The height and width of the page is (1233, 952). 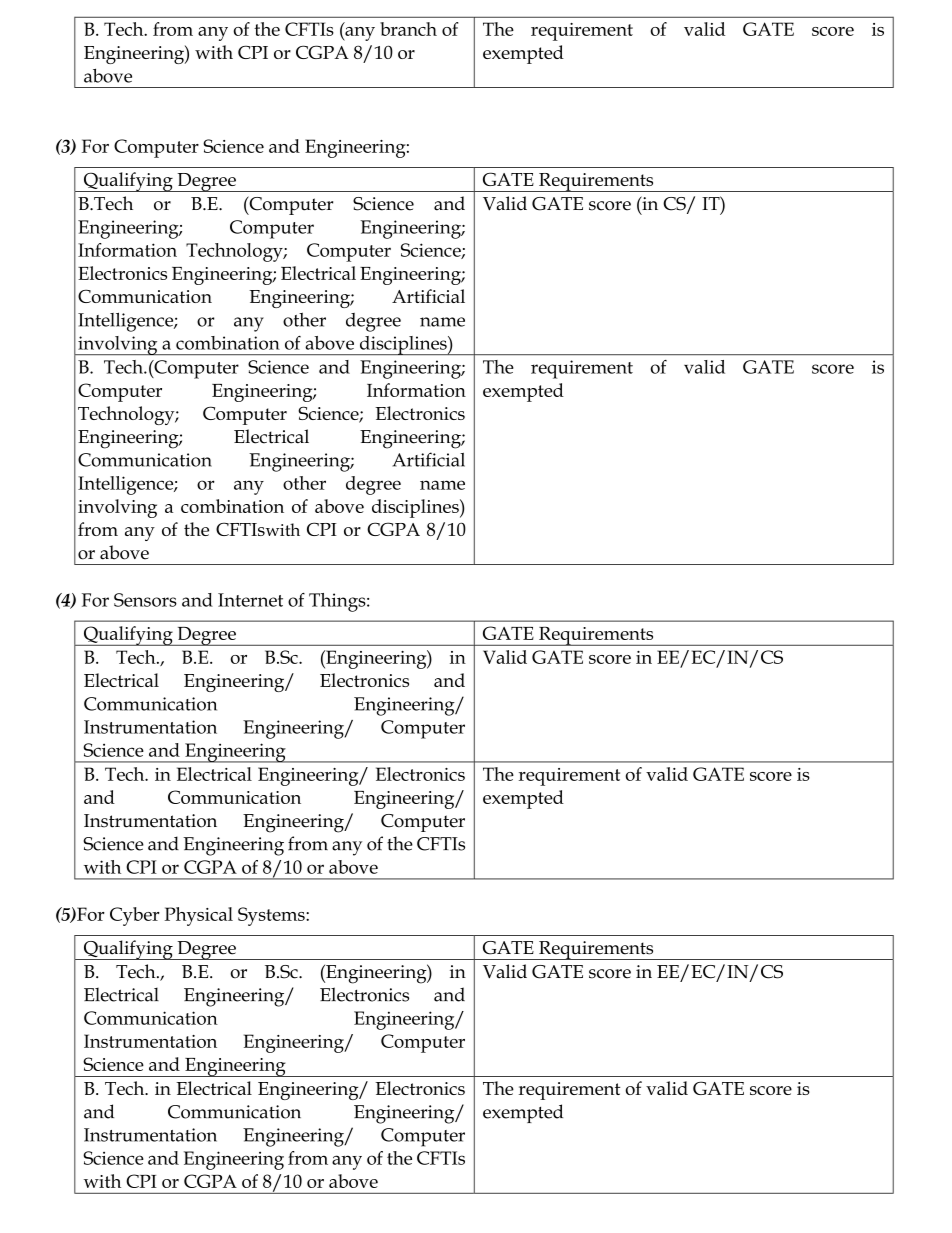 I want to click on Cyber, so click(x=135, y=916).
